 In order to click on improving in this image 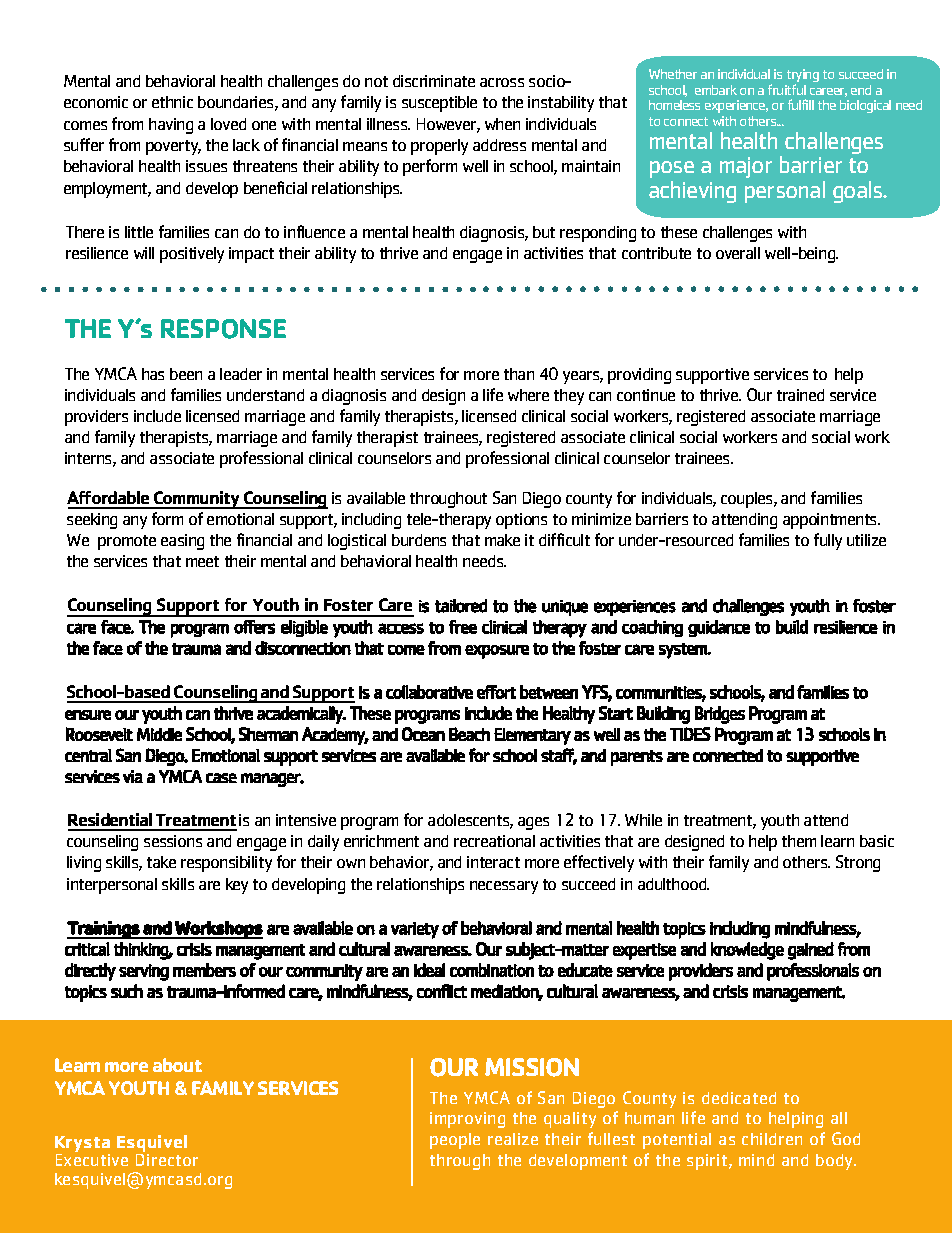, I will do `click(467, 1120)`.
